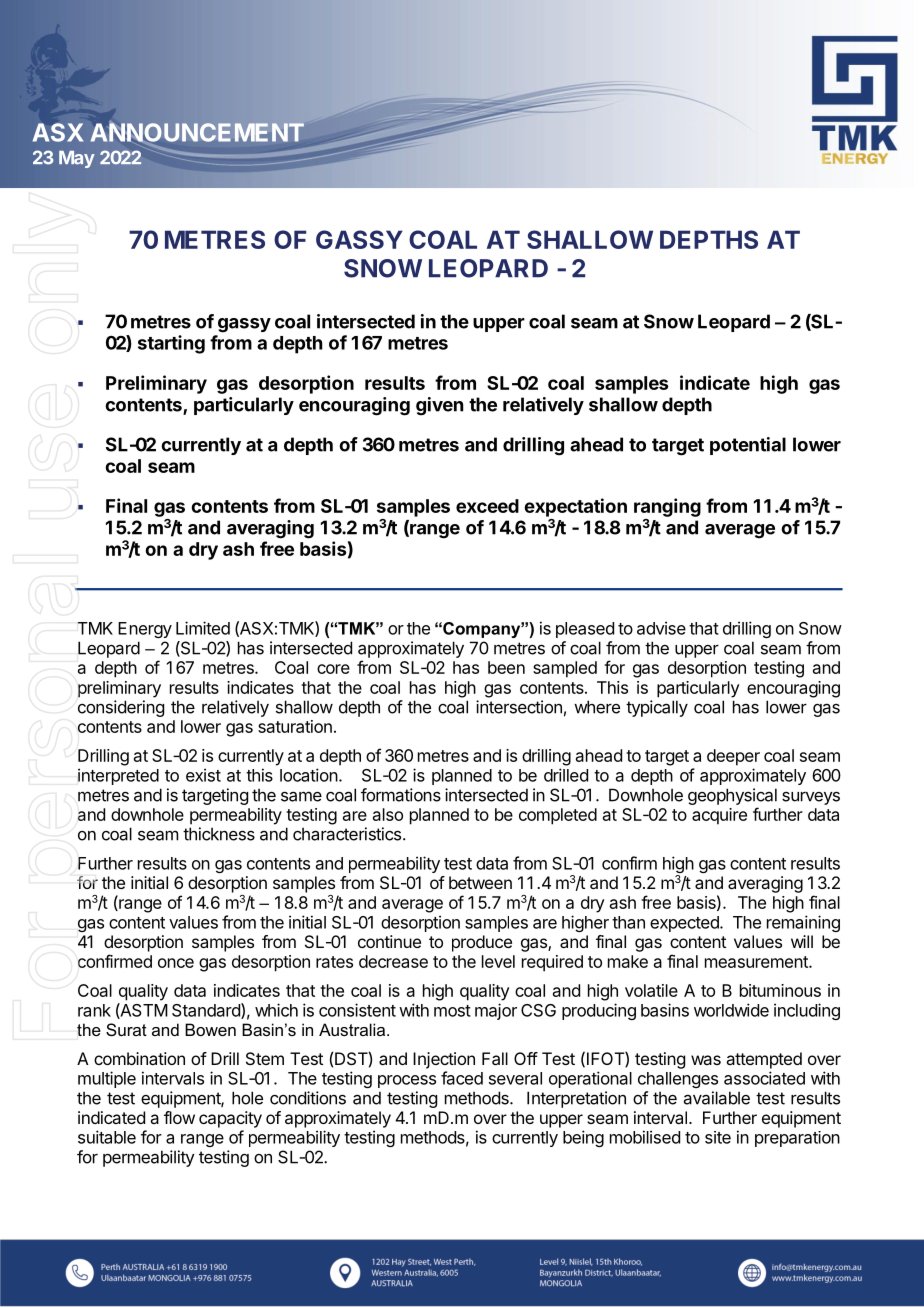 The width and height of the page is (924, 1308). I want to click on between, so click(480, 882).
